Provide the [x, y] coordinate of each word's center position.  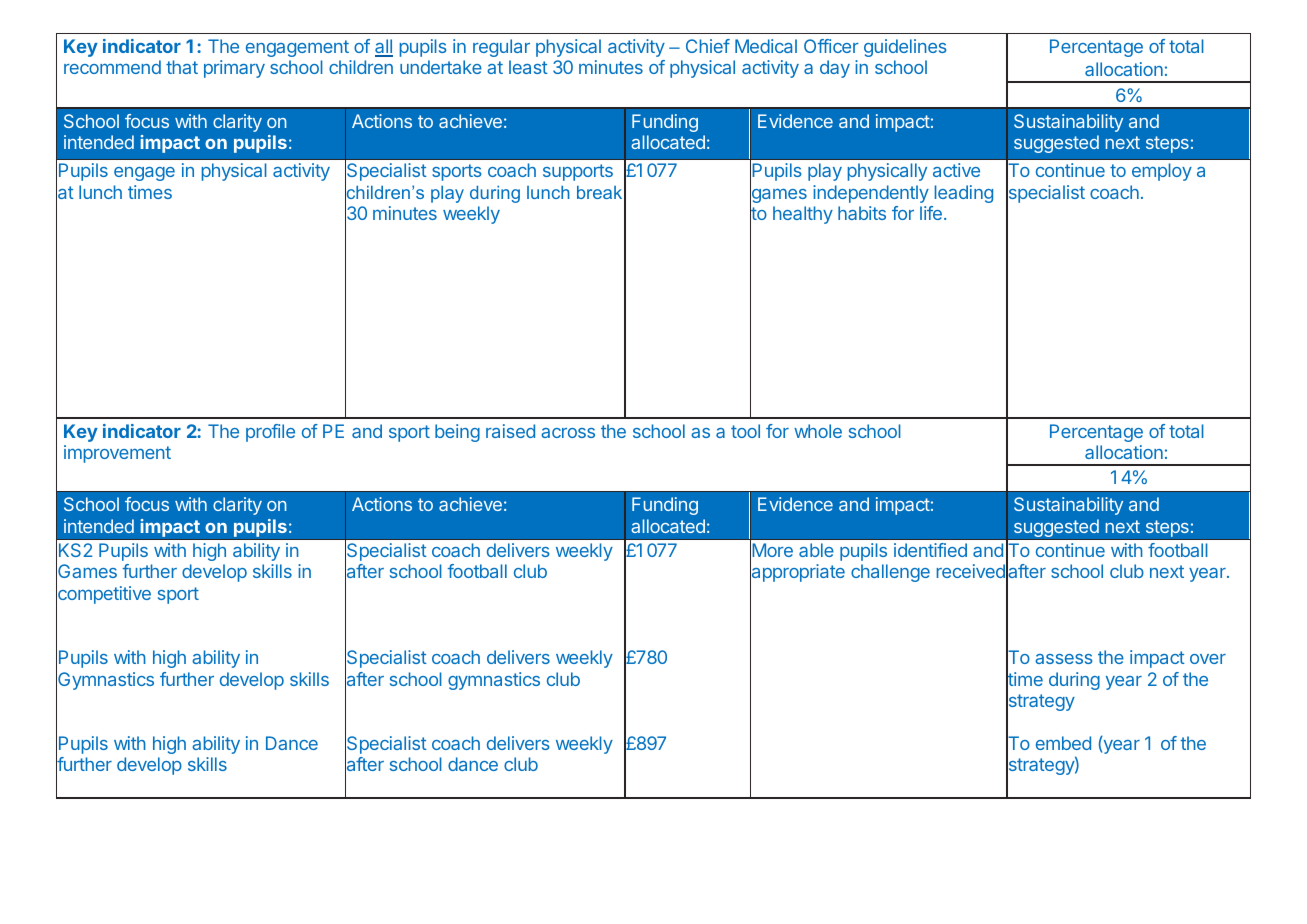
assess [1064, 659]
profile [270, 433]
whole [818, 431]
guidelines [905, 48]
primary [234, 69]
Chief [708, 46]
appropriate [797, 574]
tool [745, 431]
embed [1063, 743]
